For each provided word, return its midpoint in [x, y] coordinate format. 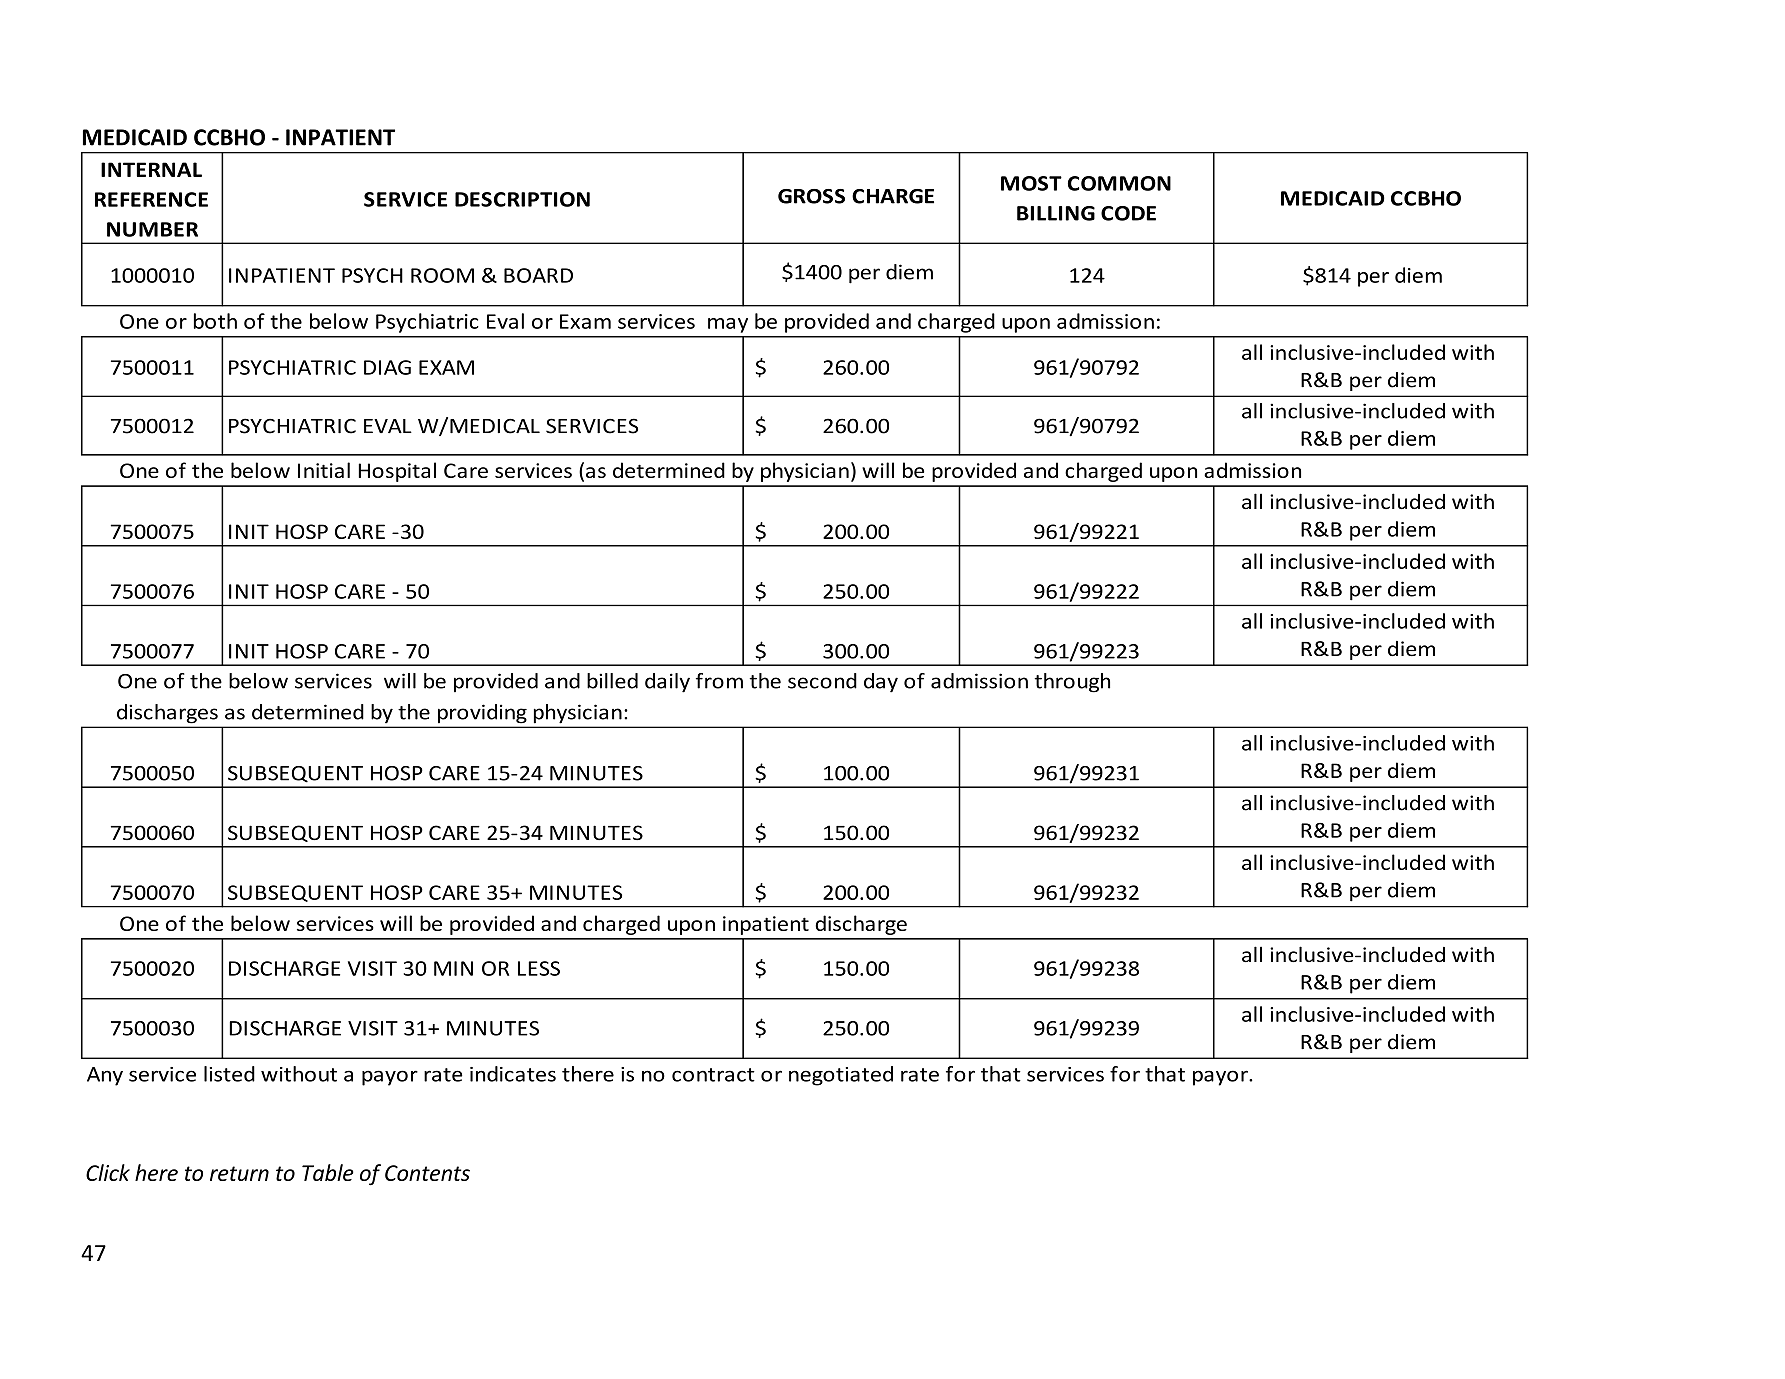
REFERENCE [151, 199]
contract [713, 1075]
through [1072, 683]
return [239, 1173]
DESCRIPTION [522, 199]
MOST [1031, 183]
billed [612, 681]
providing [482, 713]
